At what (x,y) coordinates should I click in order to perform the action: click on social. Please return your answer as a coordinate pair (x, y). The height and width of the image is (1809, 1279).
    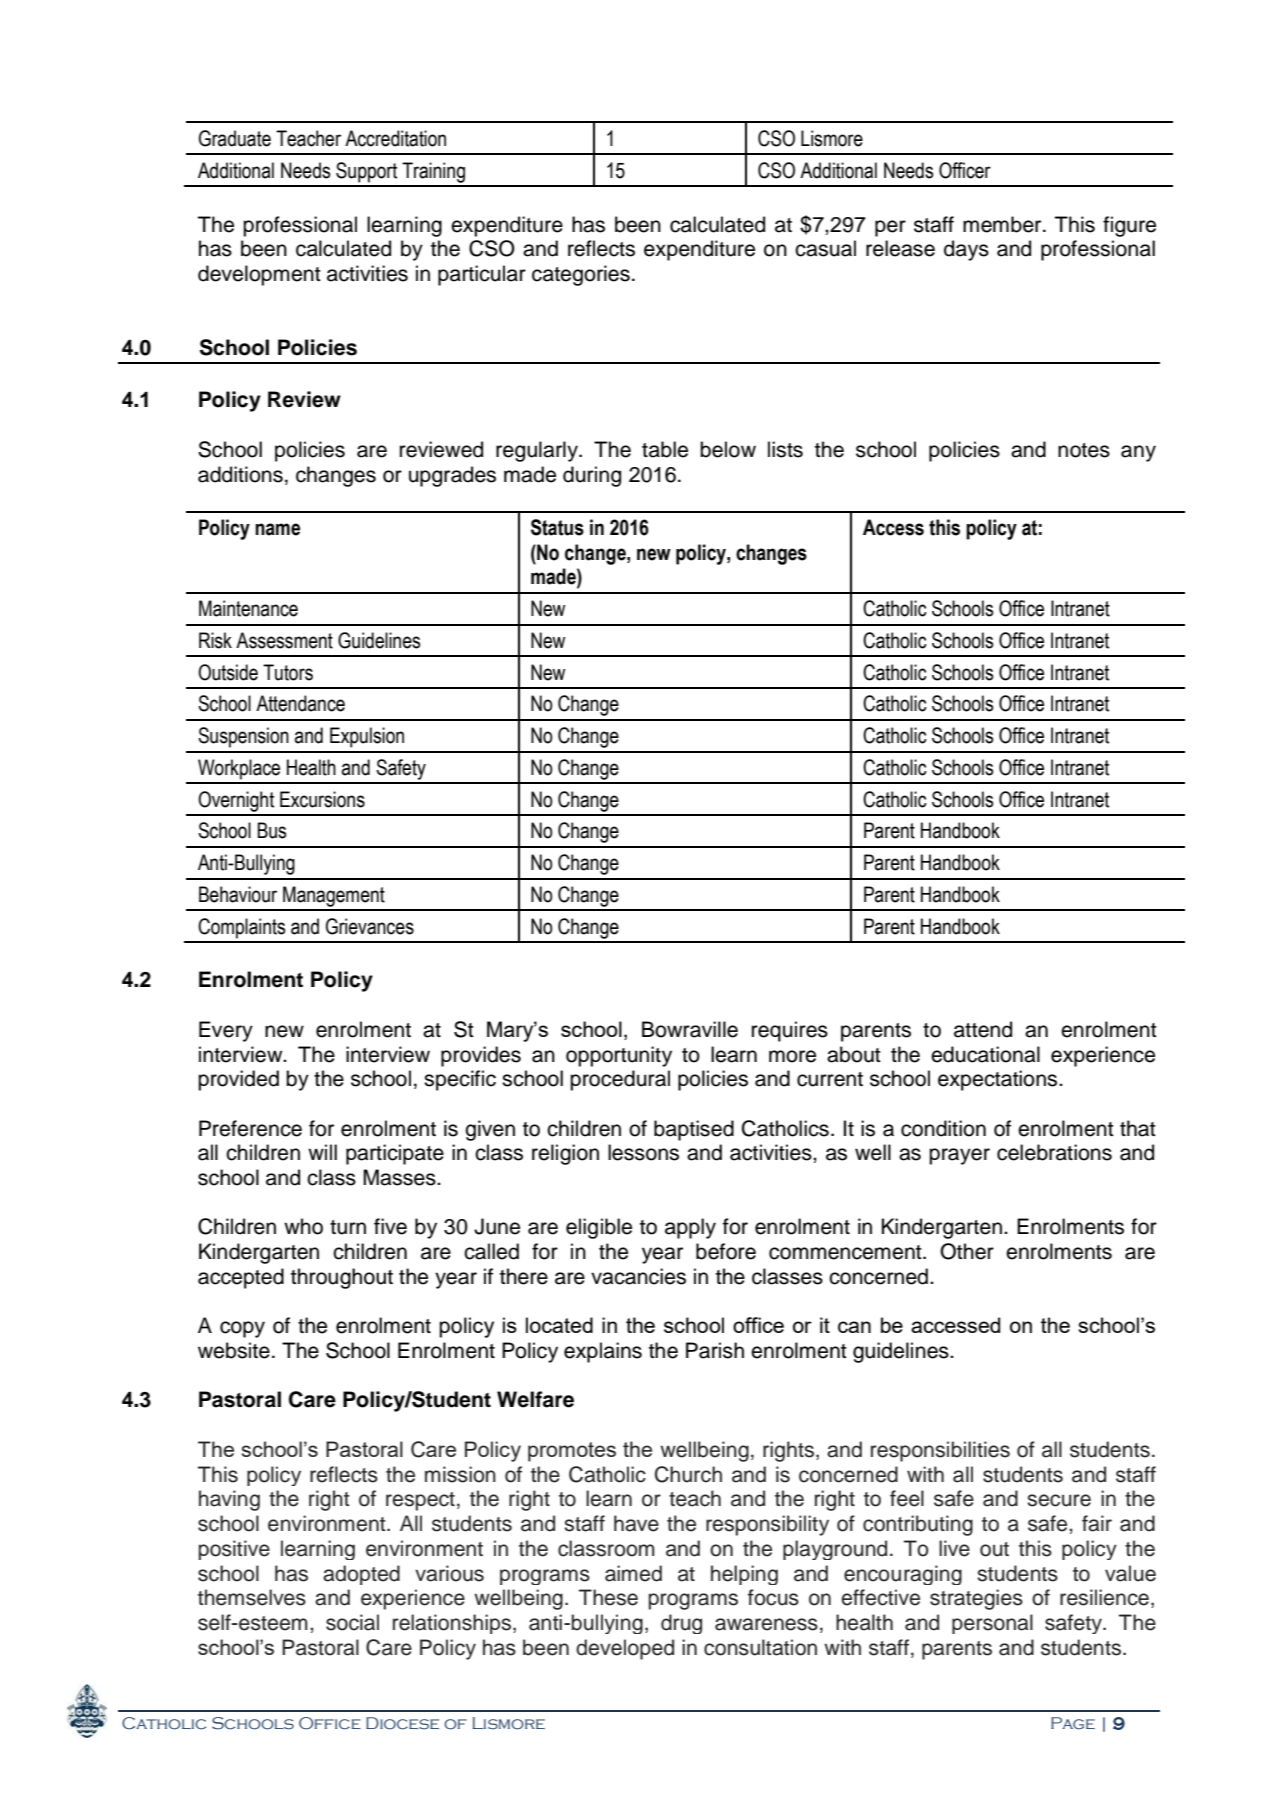
    Looking at the image, I should click on (352, 1622).
